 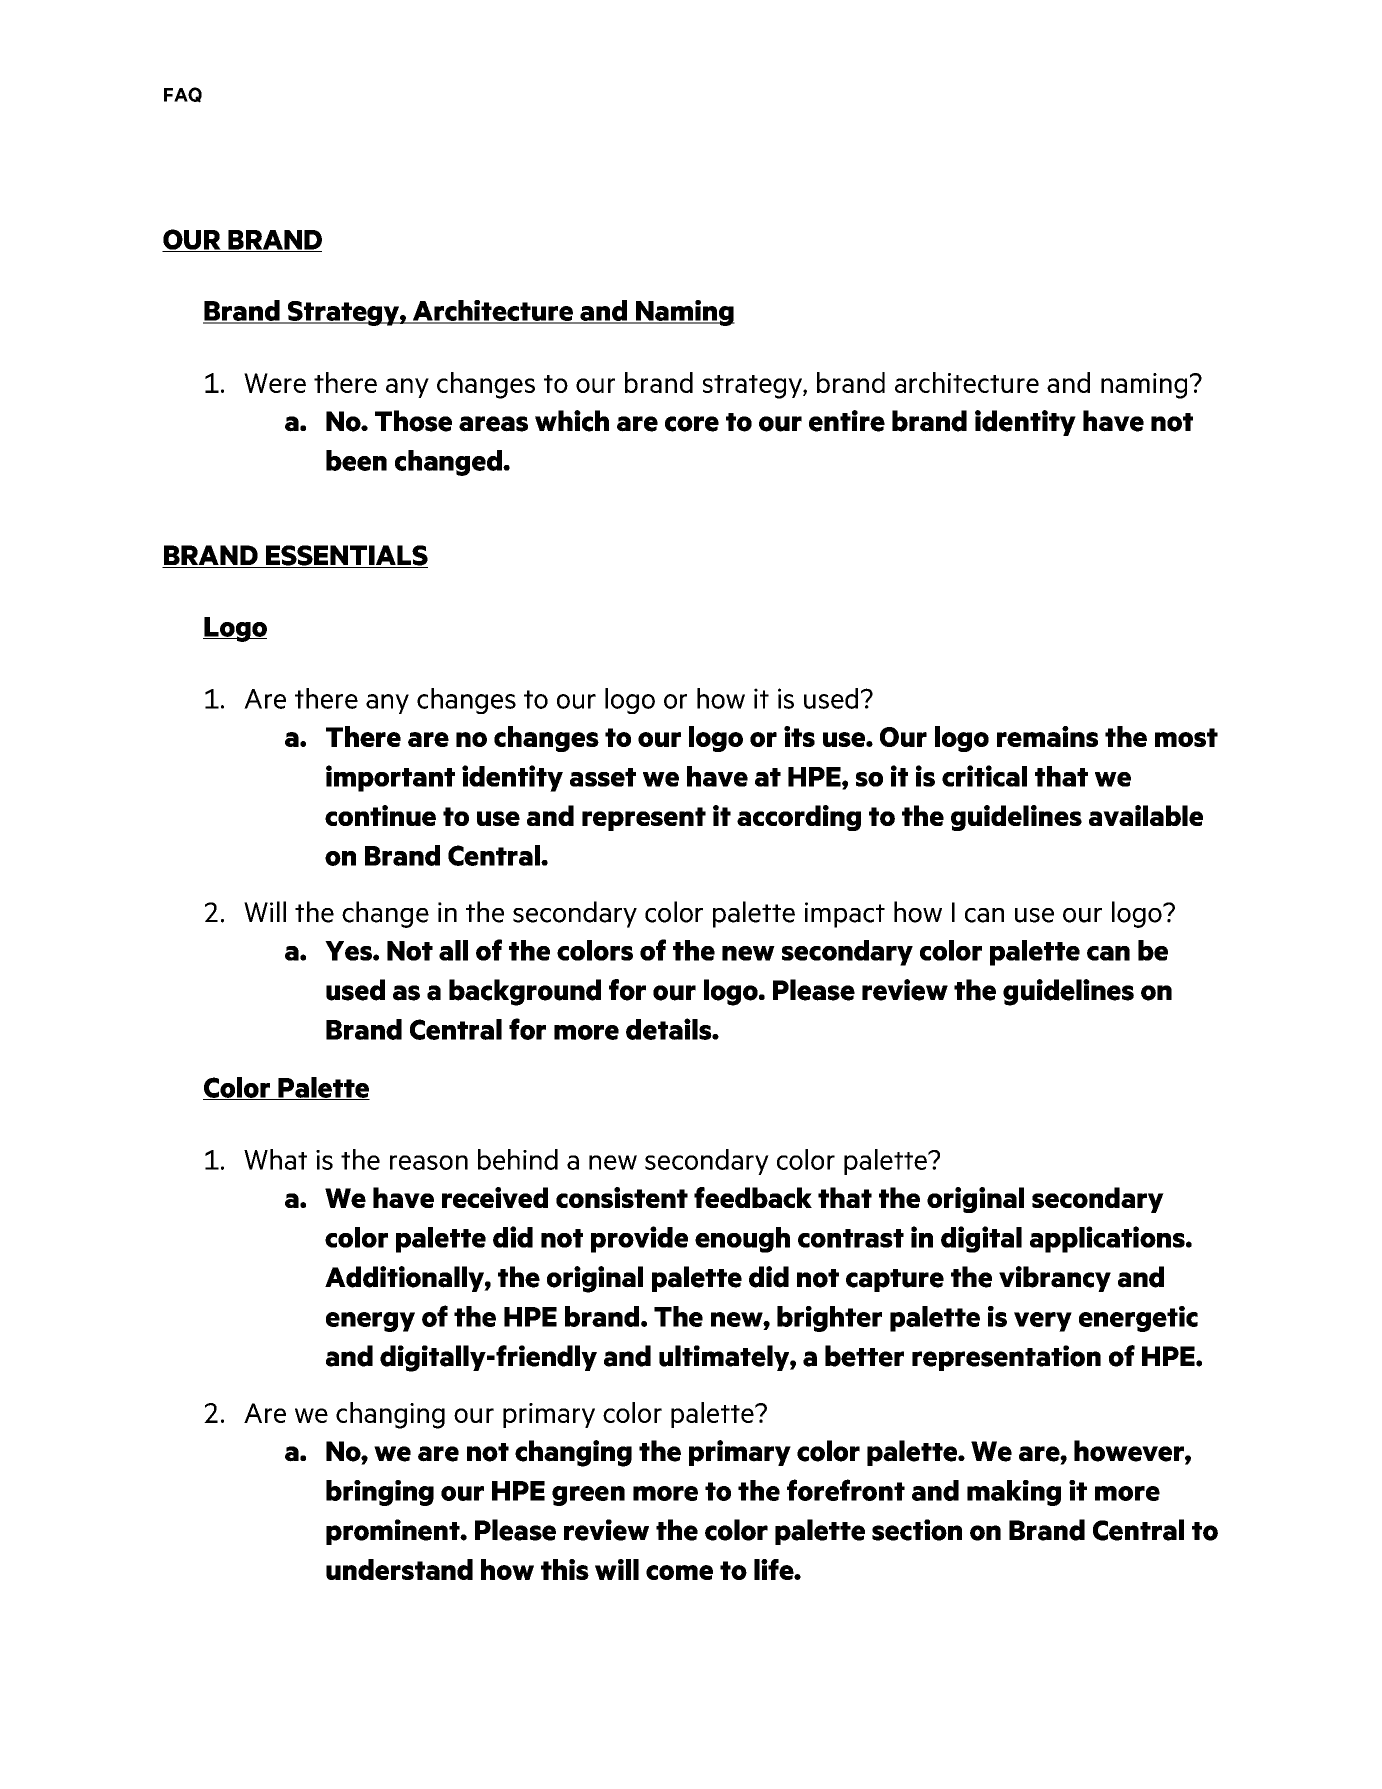 What do you see at coordinates (346, 556) in the screenshot?
I see `ESSENTIALS` at bounding box center [346, 556].
